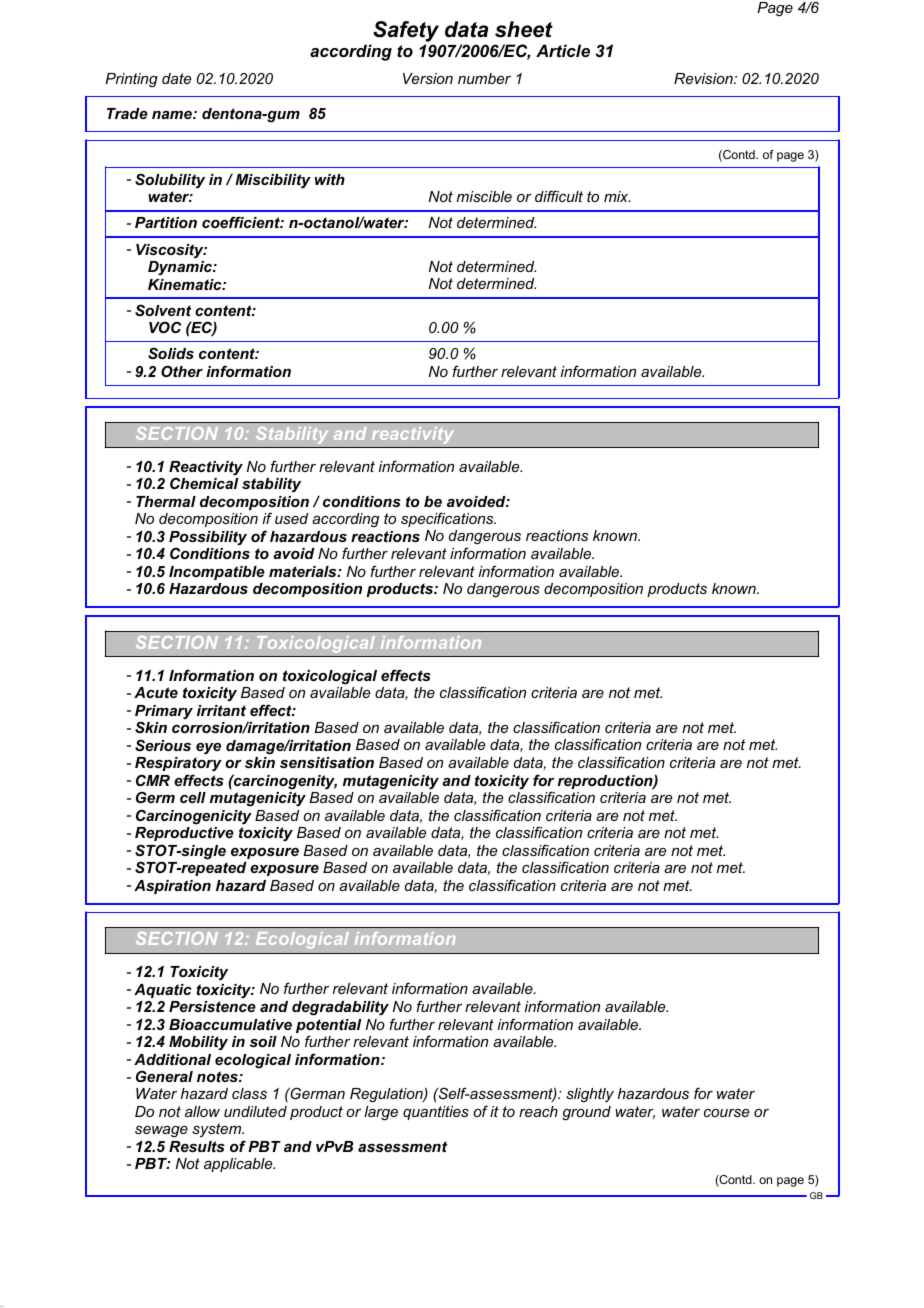 This page has height=1308, width=924. What do you see at coordinates (217, 573) in the page?
I see `Incompatible` at bounding box center [217, 573].
